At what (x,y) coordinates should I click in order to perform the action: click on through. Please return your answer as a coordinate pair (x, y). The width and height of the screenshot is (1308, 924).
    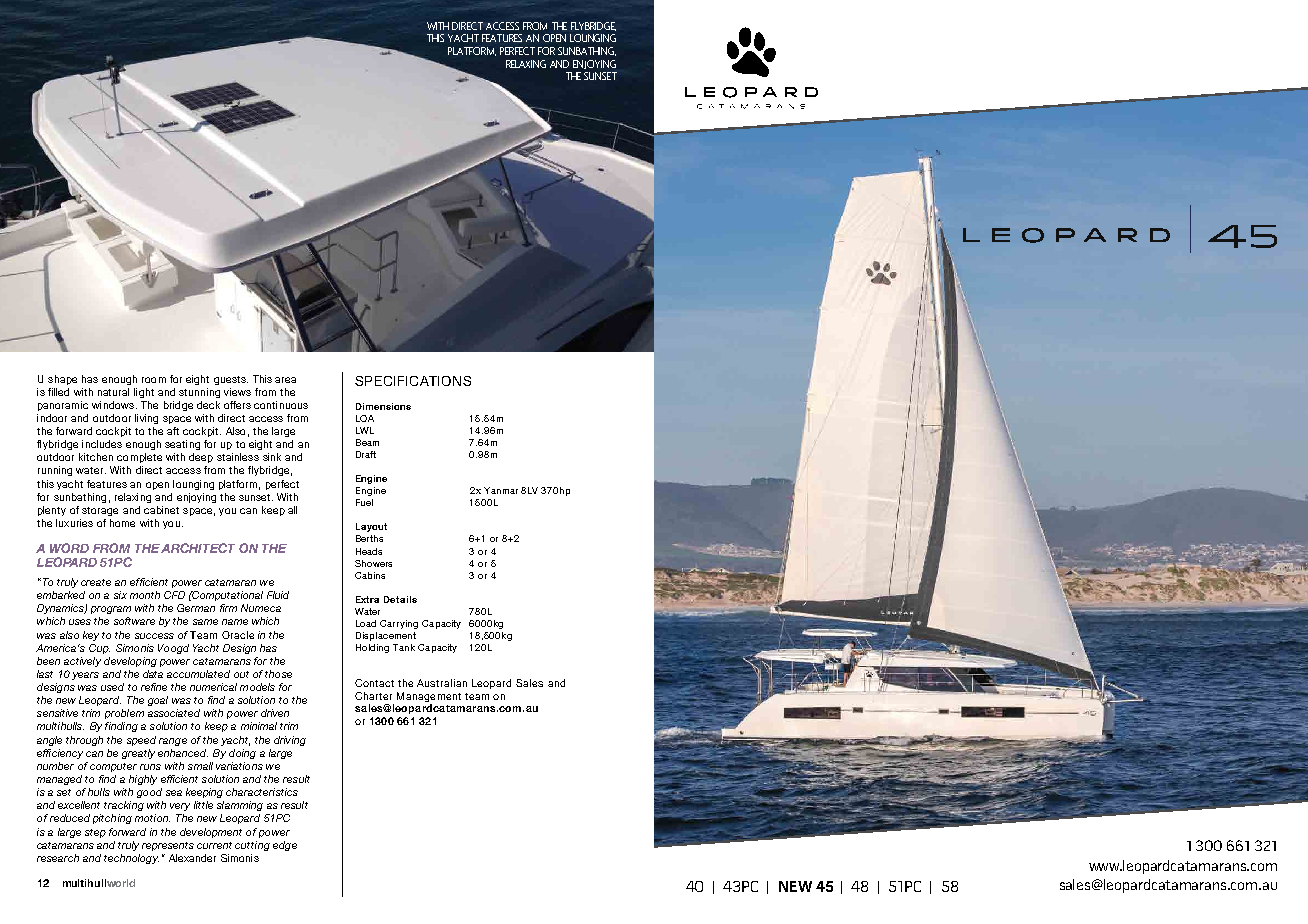
    Looking at the image, I should click on (84, 741).
